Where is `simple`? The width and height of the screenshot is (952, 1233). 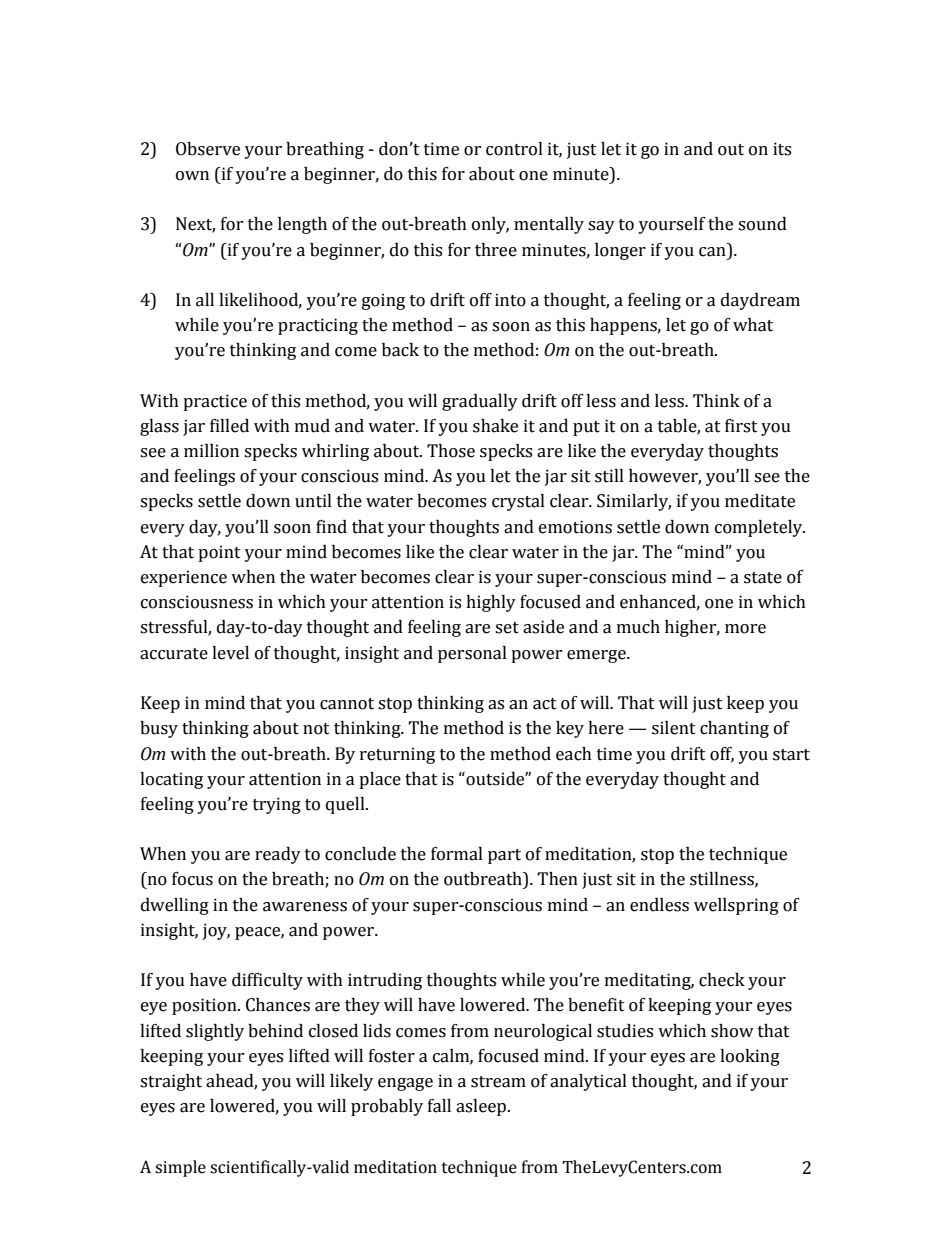
simple is located at coordinates (180, 1168).
